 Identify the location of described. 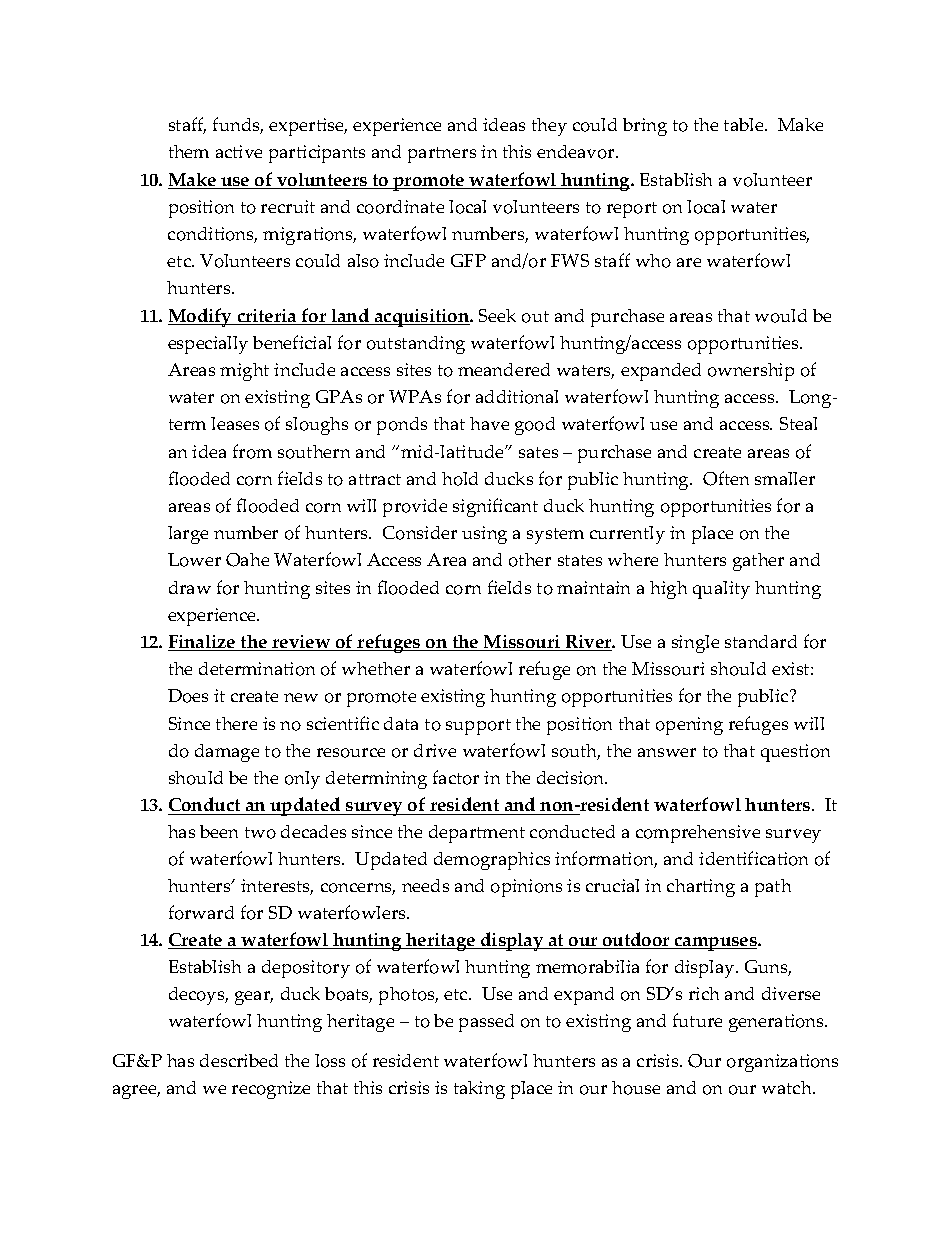
(239, 1060).
